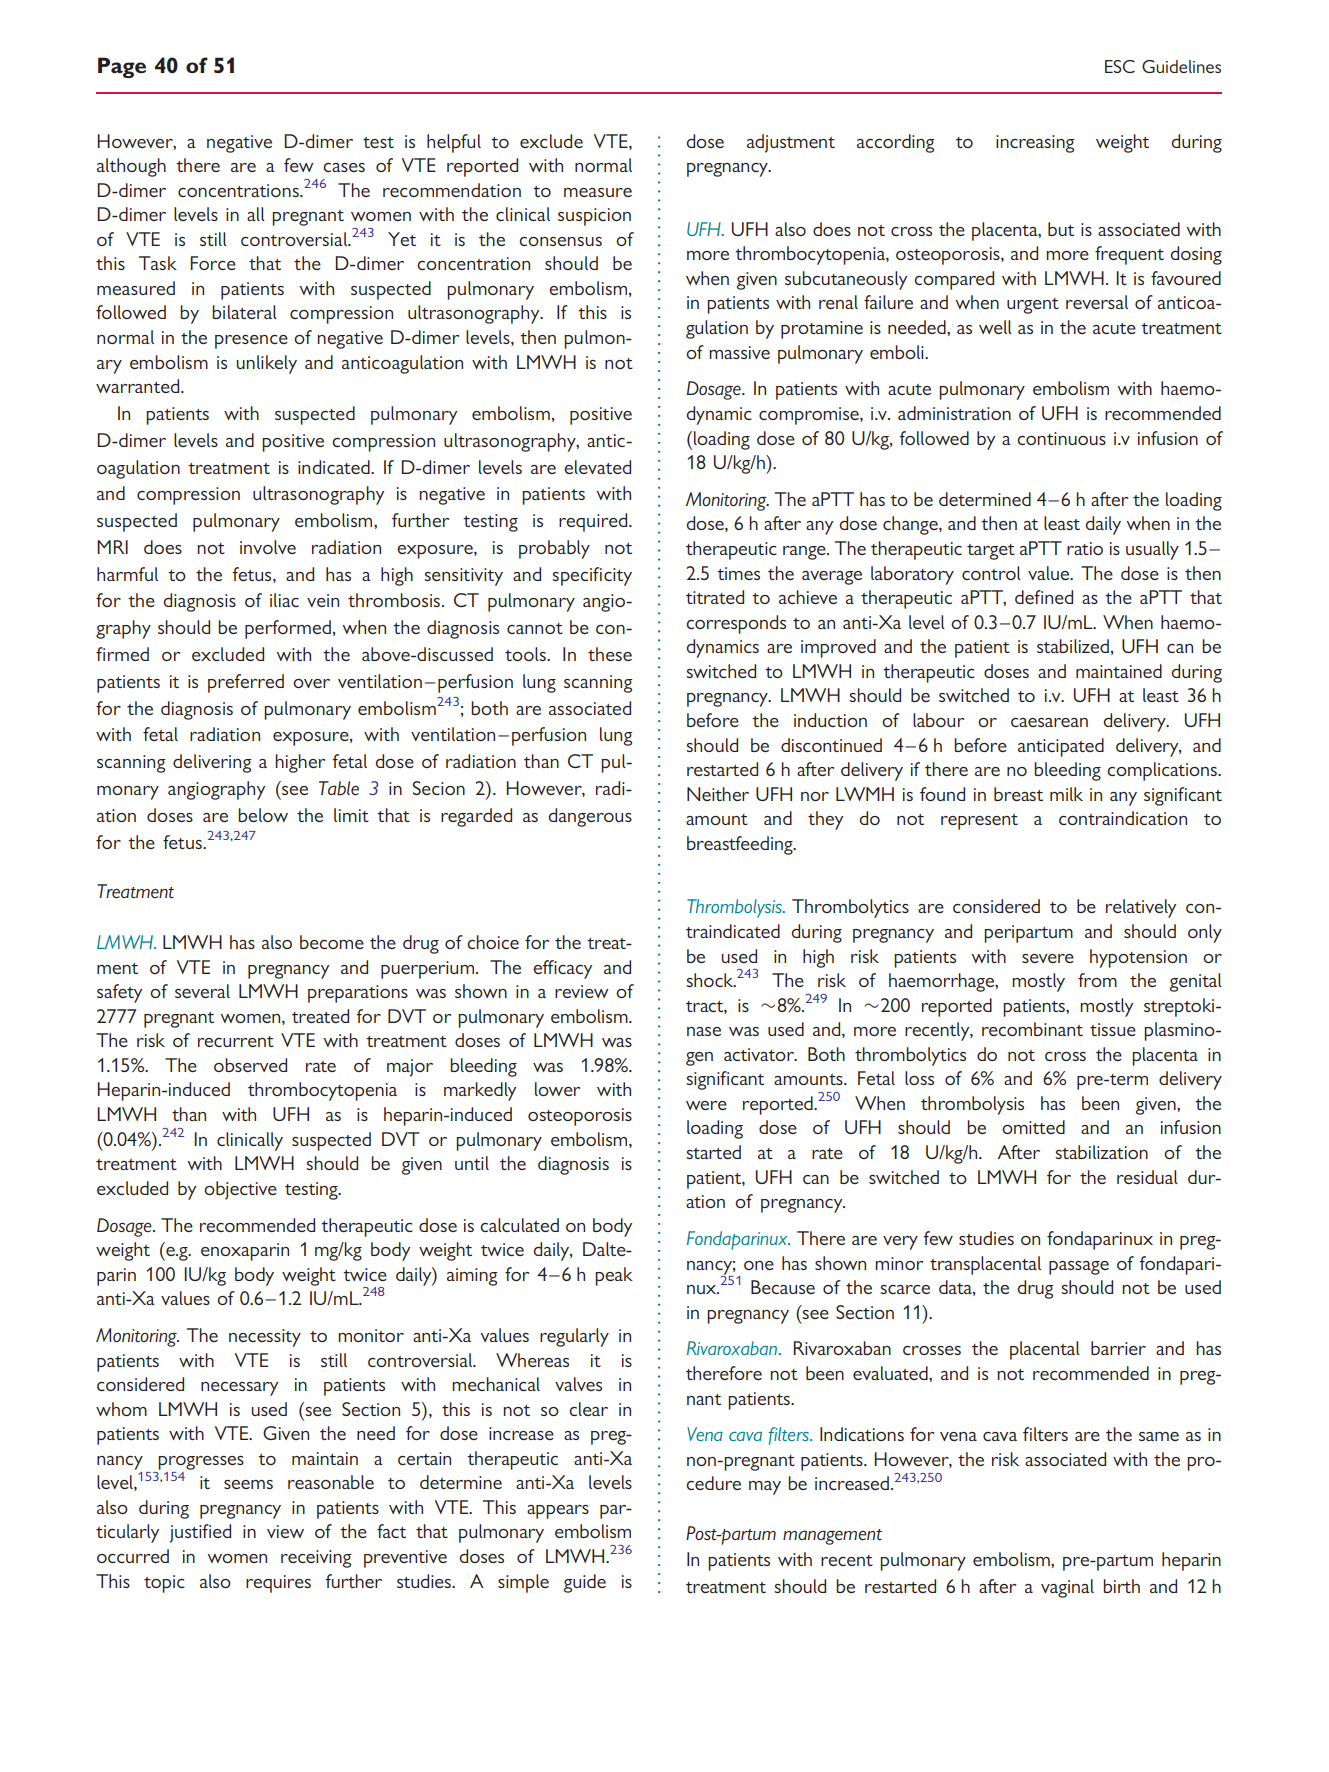 The height and width of the page is (1772, 1329). Describe the element at coordinates (706, 1105) in the page. I see `were` at that location.
